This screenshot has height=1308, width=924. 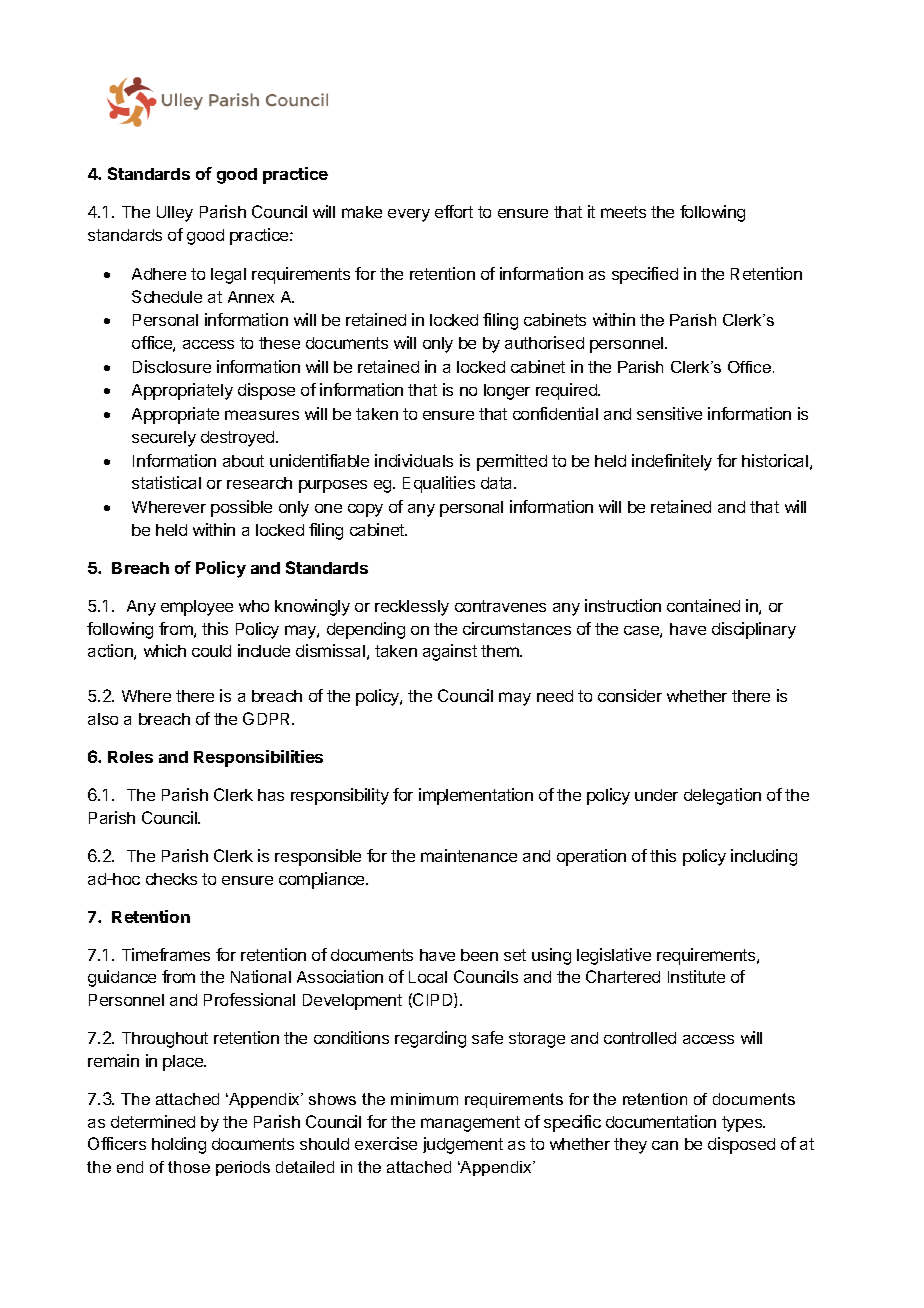 What do you see at coordinates (656, 795) in the screenshot?
I see `under` at bounding box center [656, 795].
